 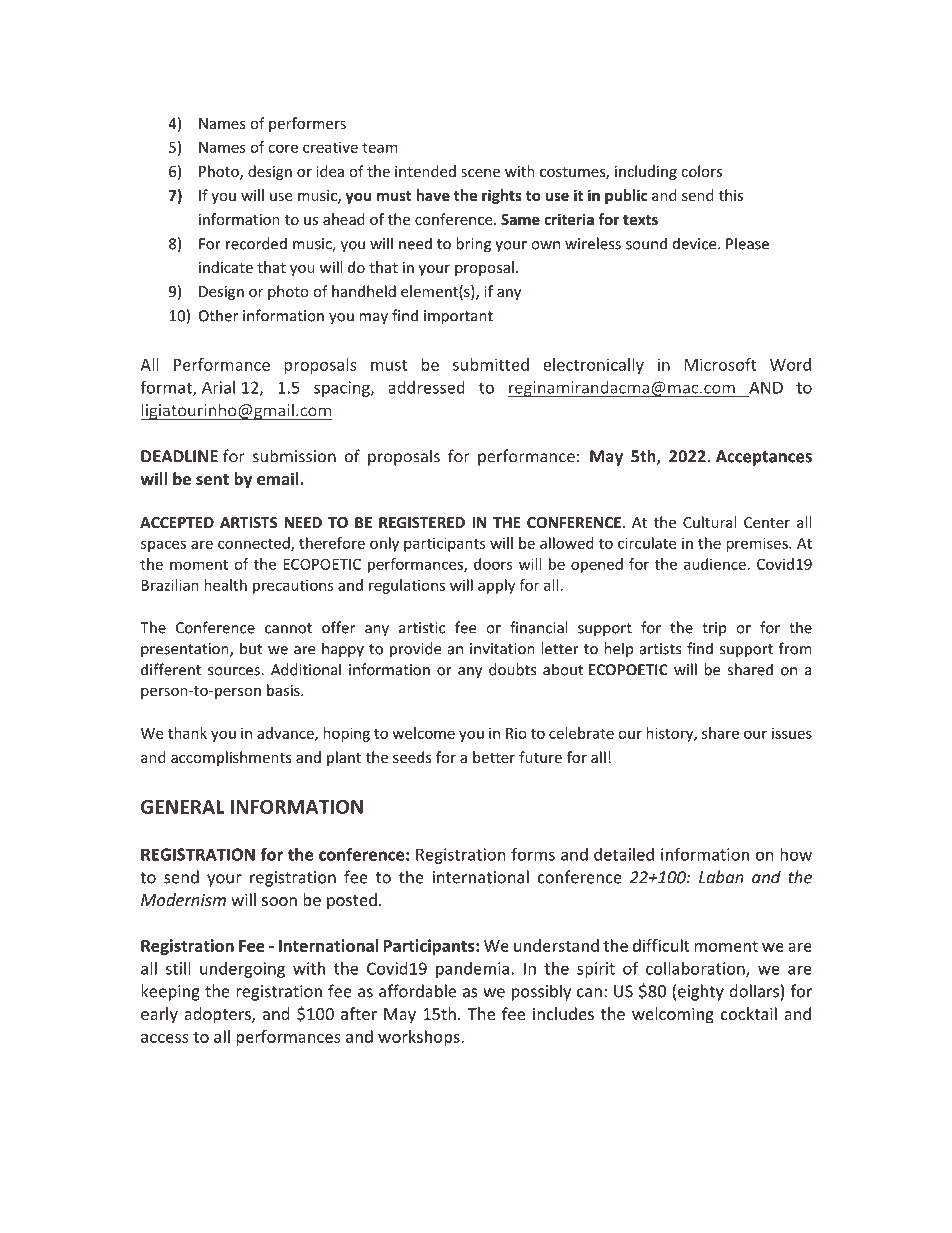 What do you see at coordinates (792, 733) in the screenshot?
I see `issues` at bounding box center [792, 733].
